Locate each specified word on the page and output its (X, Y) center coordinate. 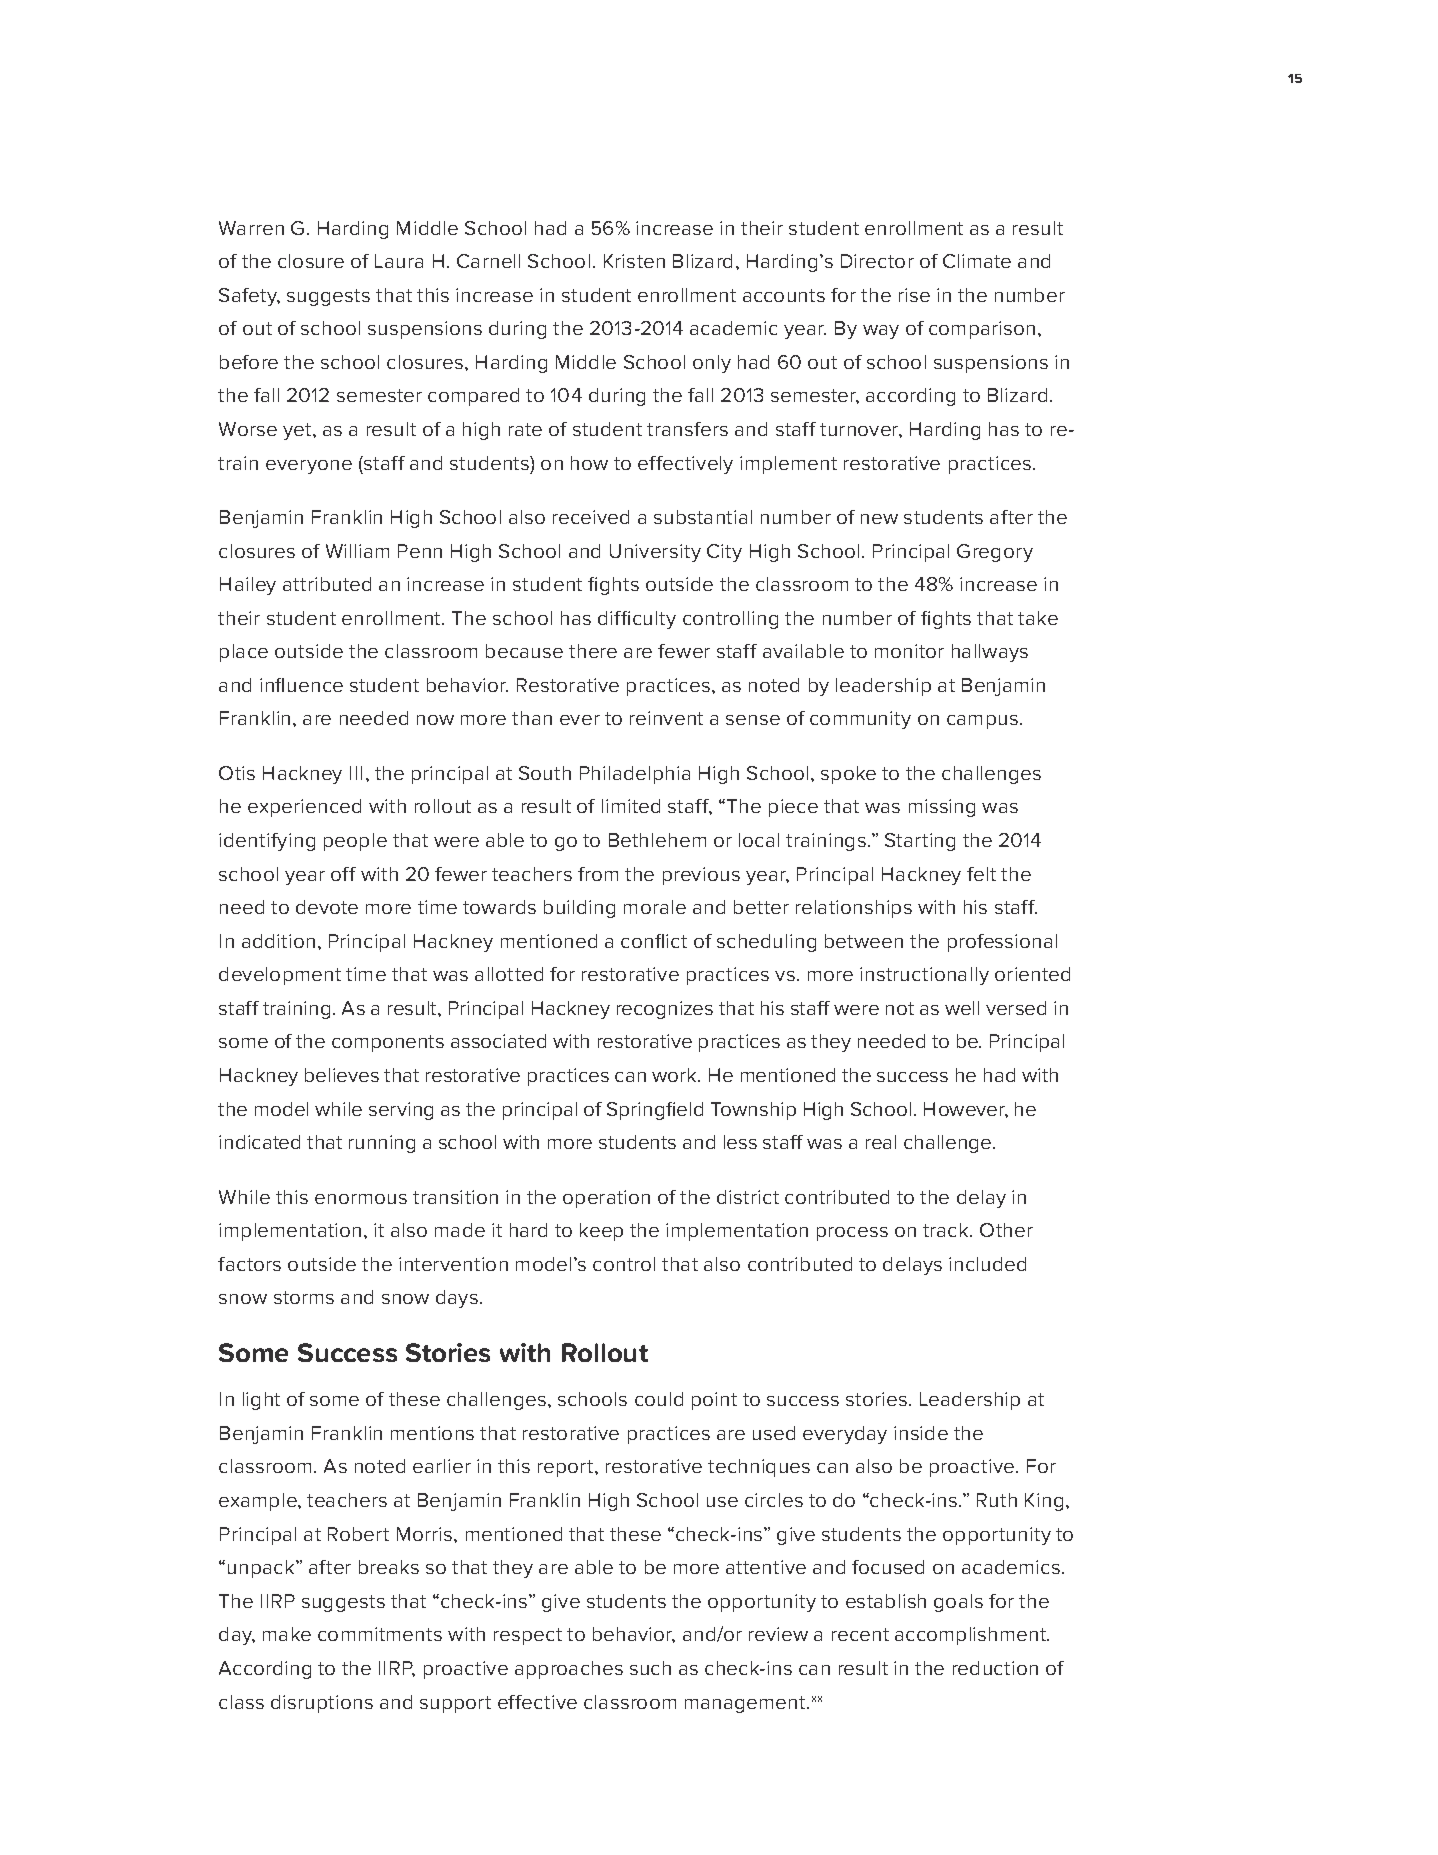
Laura (399, 261)
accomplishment (972, 1636)
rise (914, 295)
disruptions (322, 1704)
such (650, 1668)
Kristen (634, 261)
